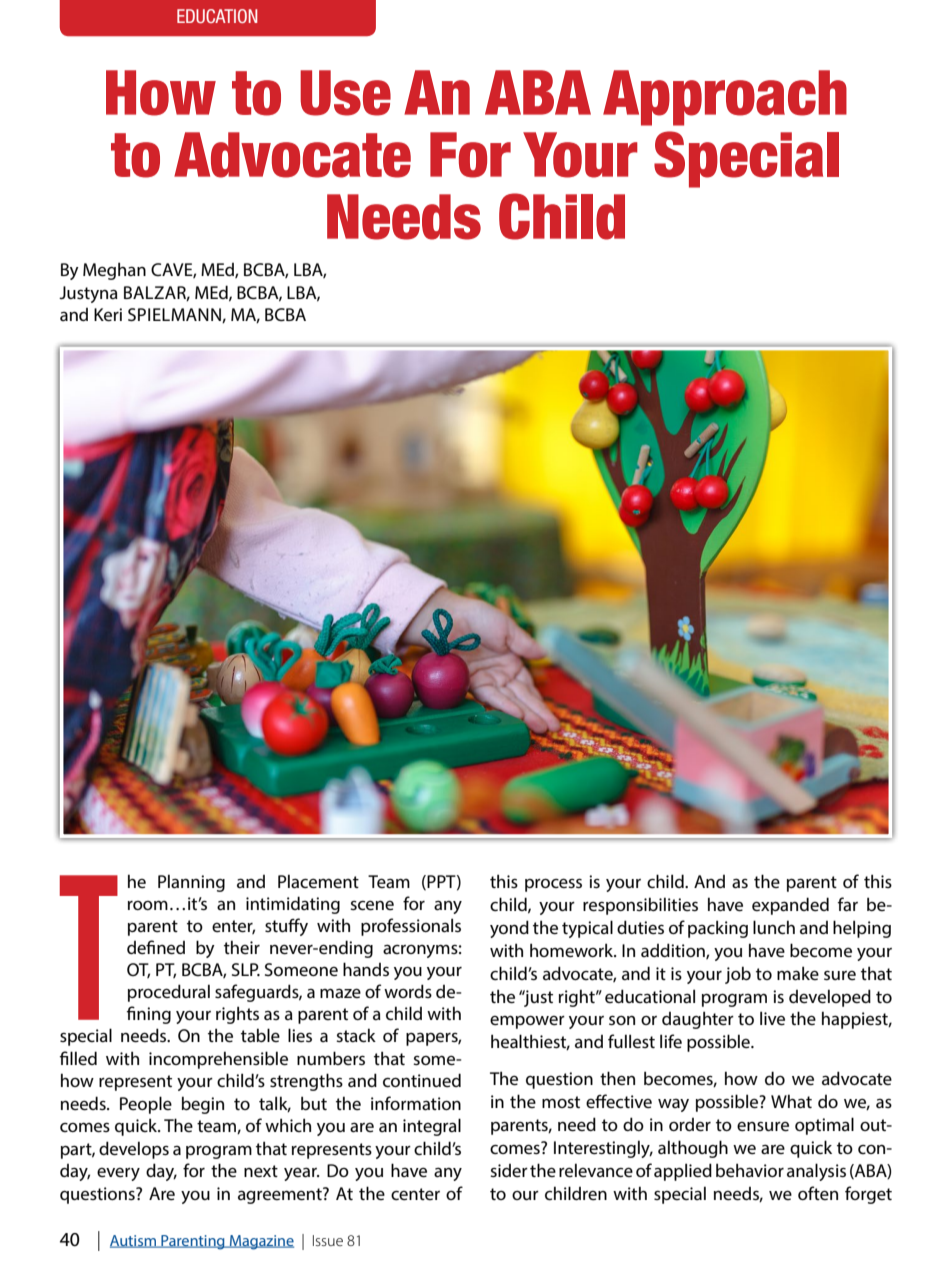 The height and width of the image is (1270, 952). What do you see at coordinates (191, 883) in the image?
I see `Planning` at bounding box center [191, 883].
